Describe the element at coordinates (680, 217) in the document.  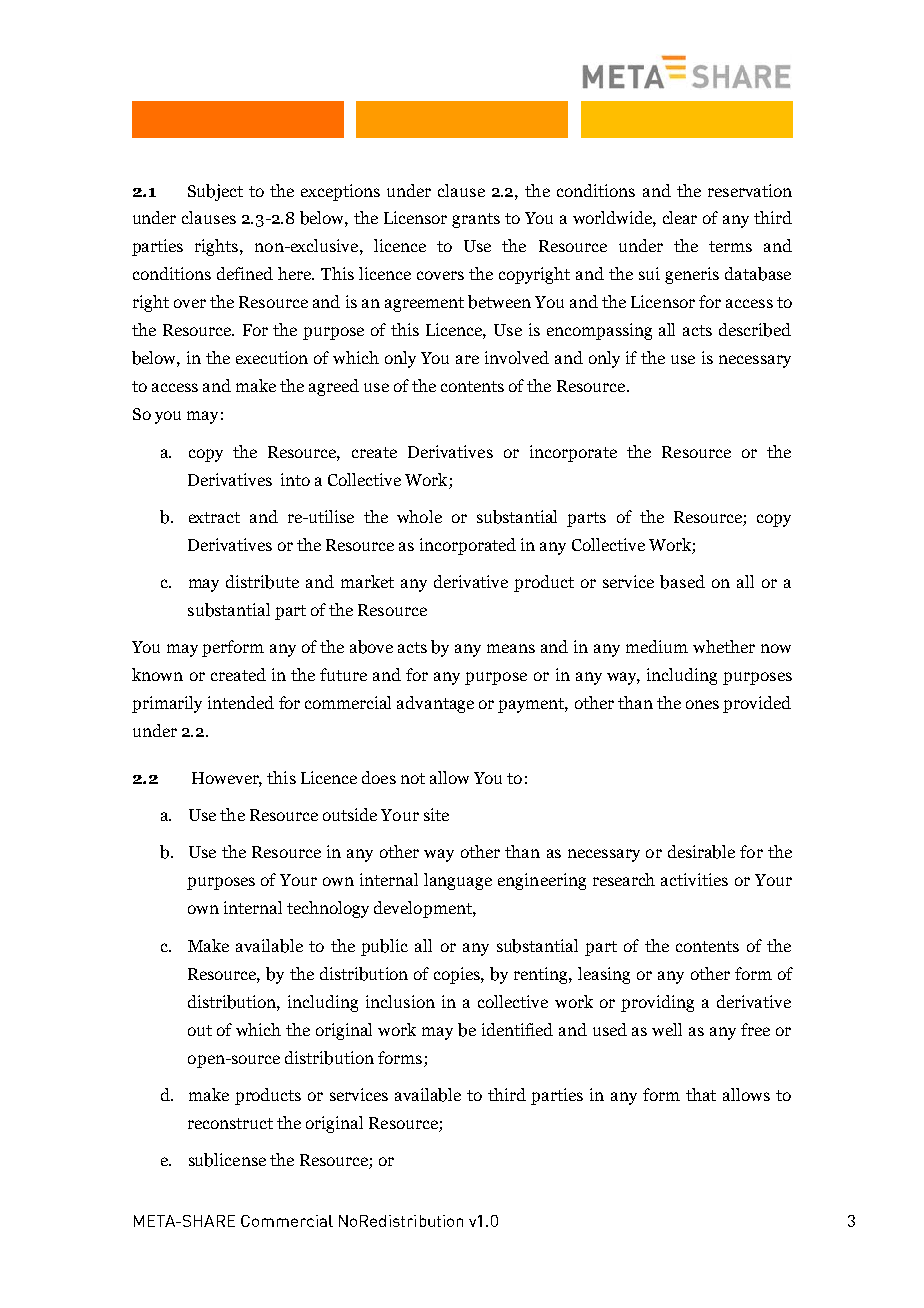
I see `clear` at that location.
